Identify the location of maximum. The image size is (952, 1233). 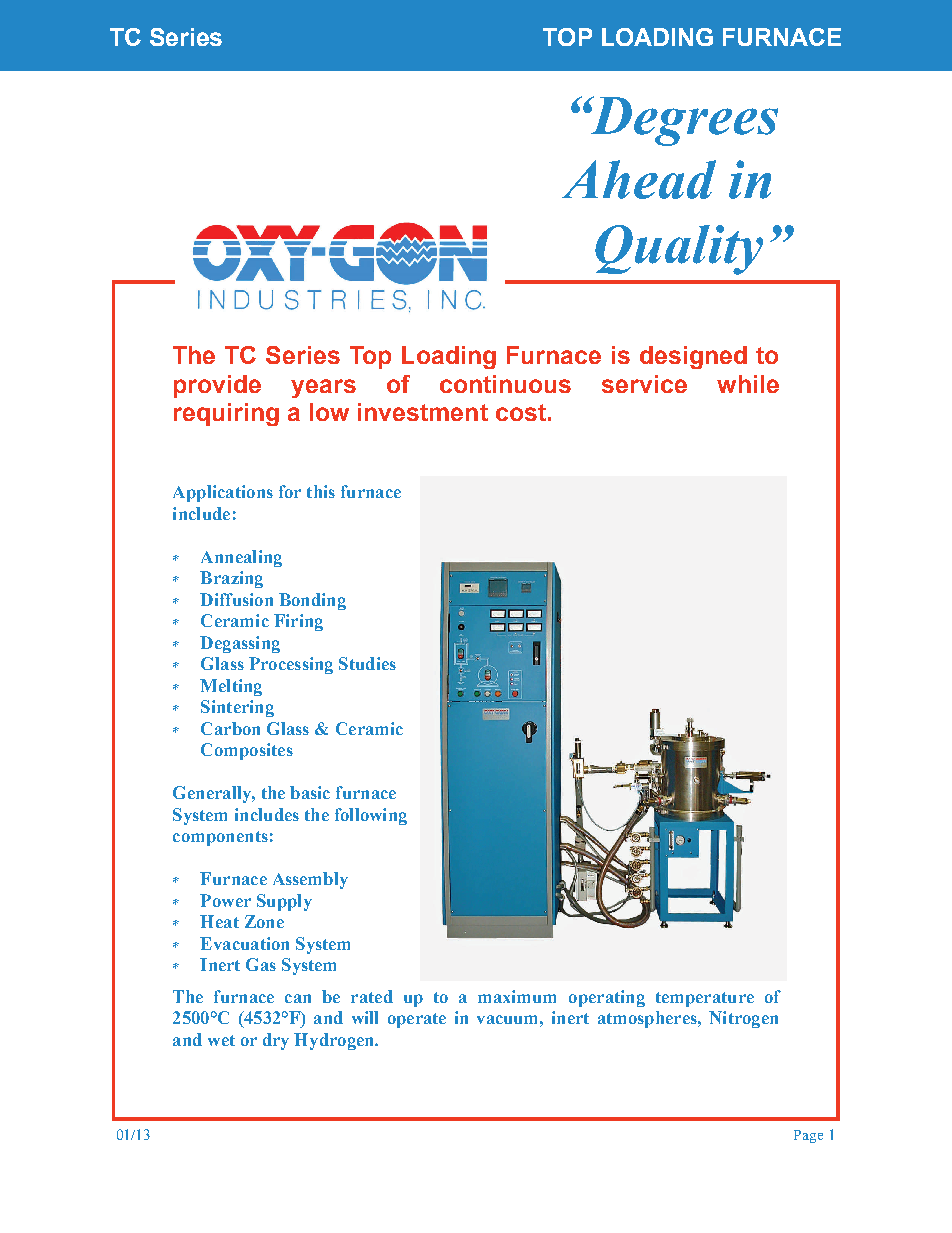
(517, 996).
